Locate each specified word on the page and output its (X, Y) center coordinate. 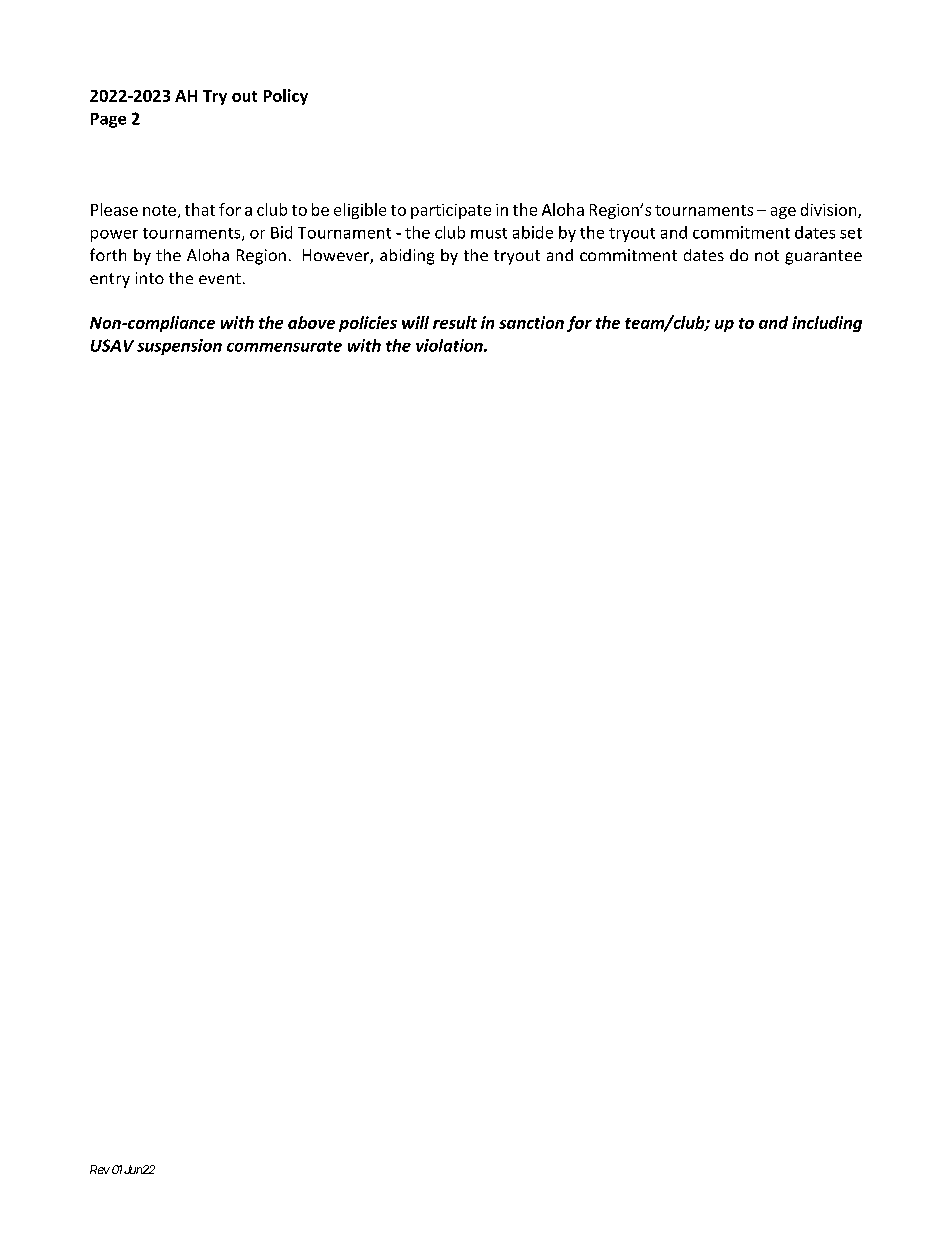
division (830, 210)
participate (451, 211)
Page (108, 120)
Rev (100, 1169)
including (827, 324)
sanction (531, 322)
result (455, 322)
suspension (179, 347)
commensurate (284, 346)
